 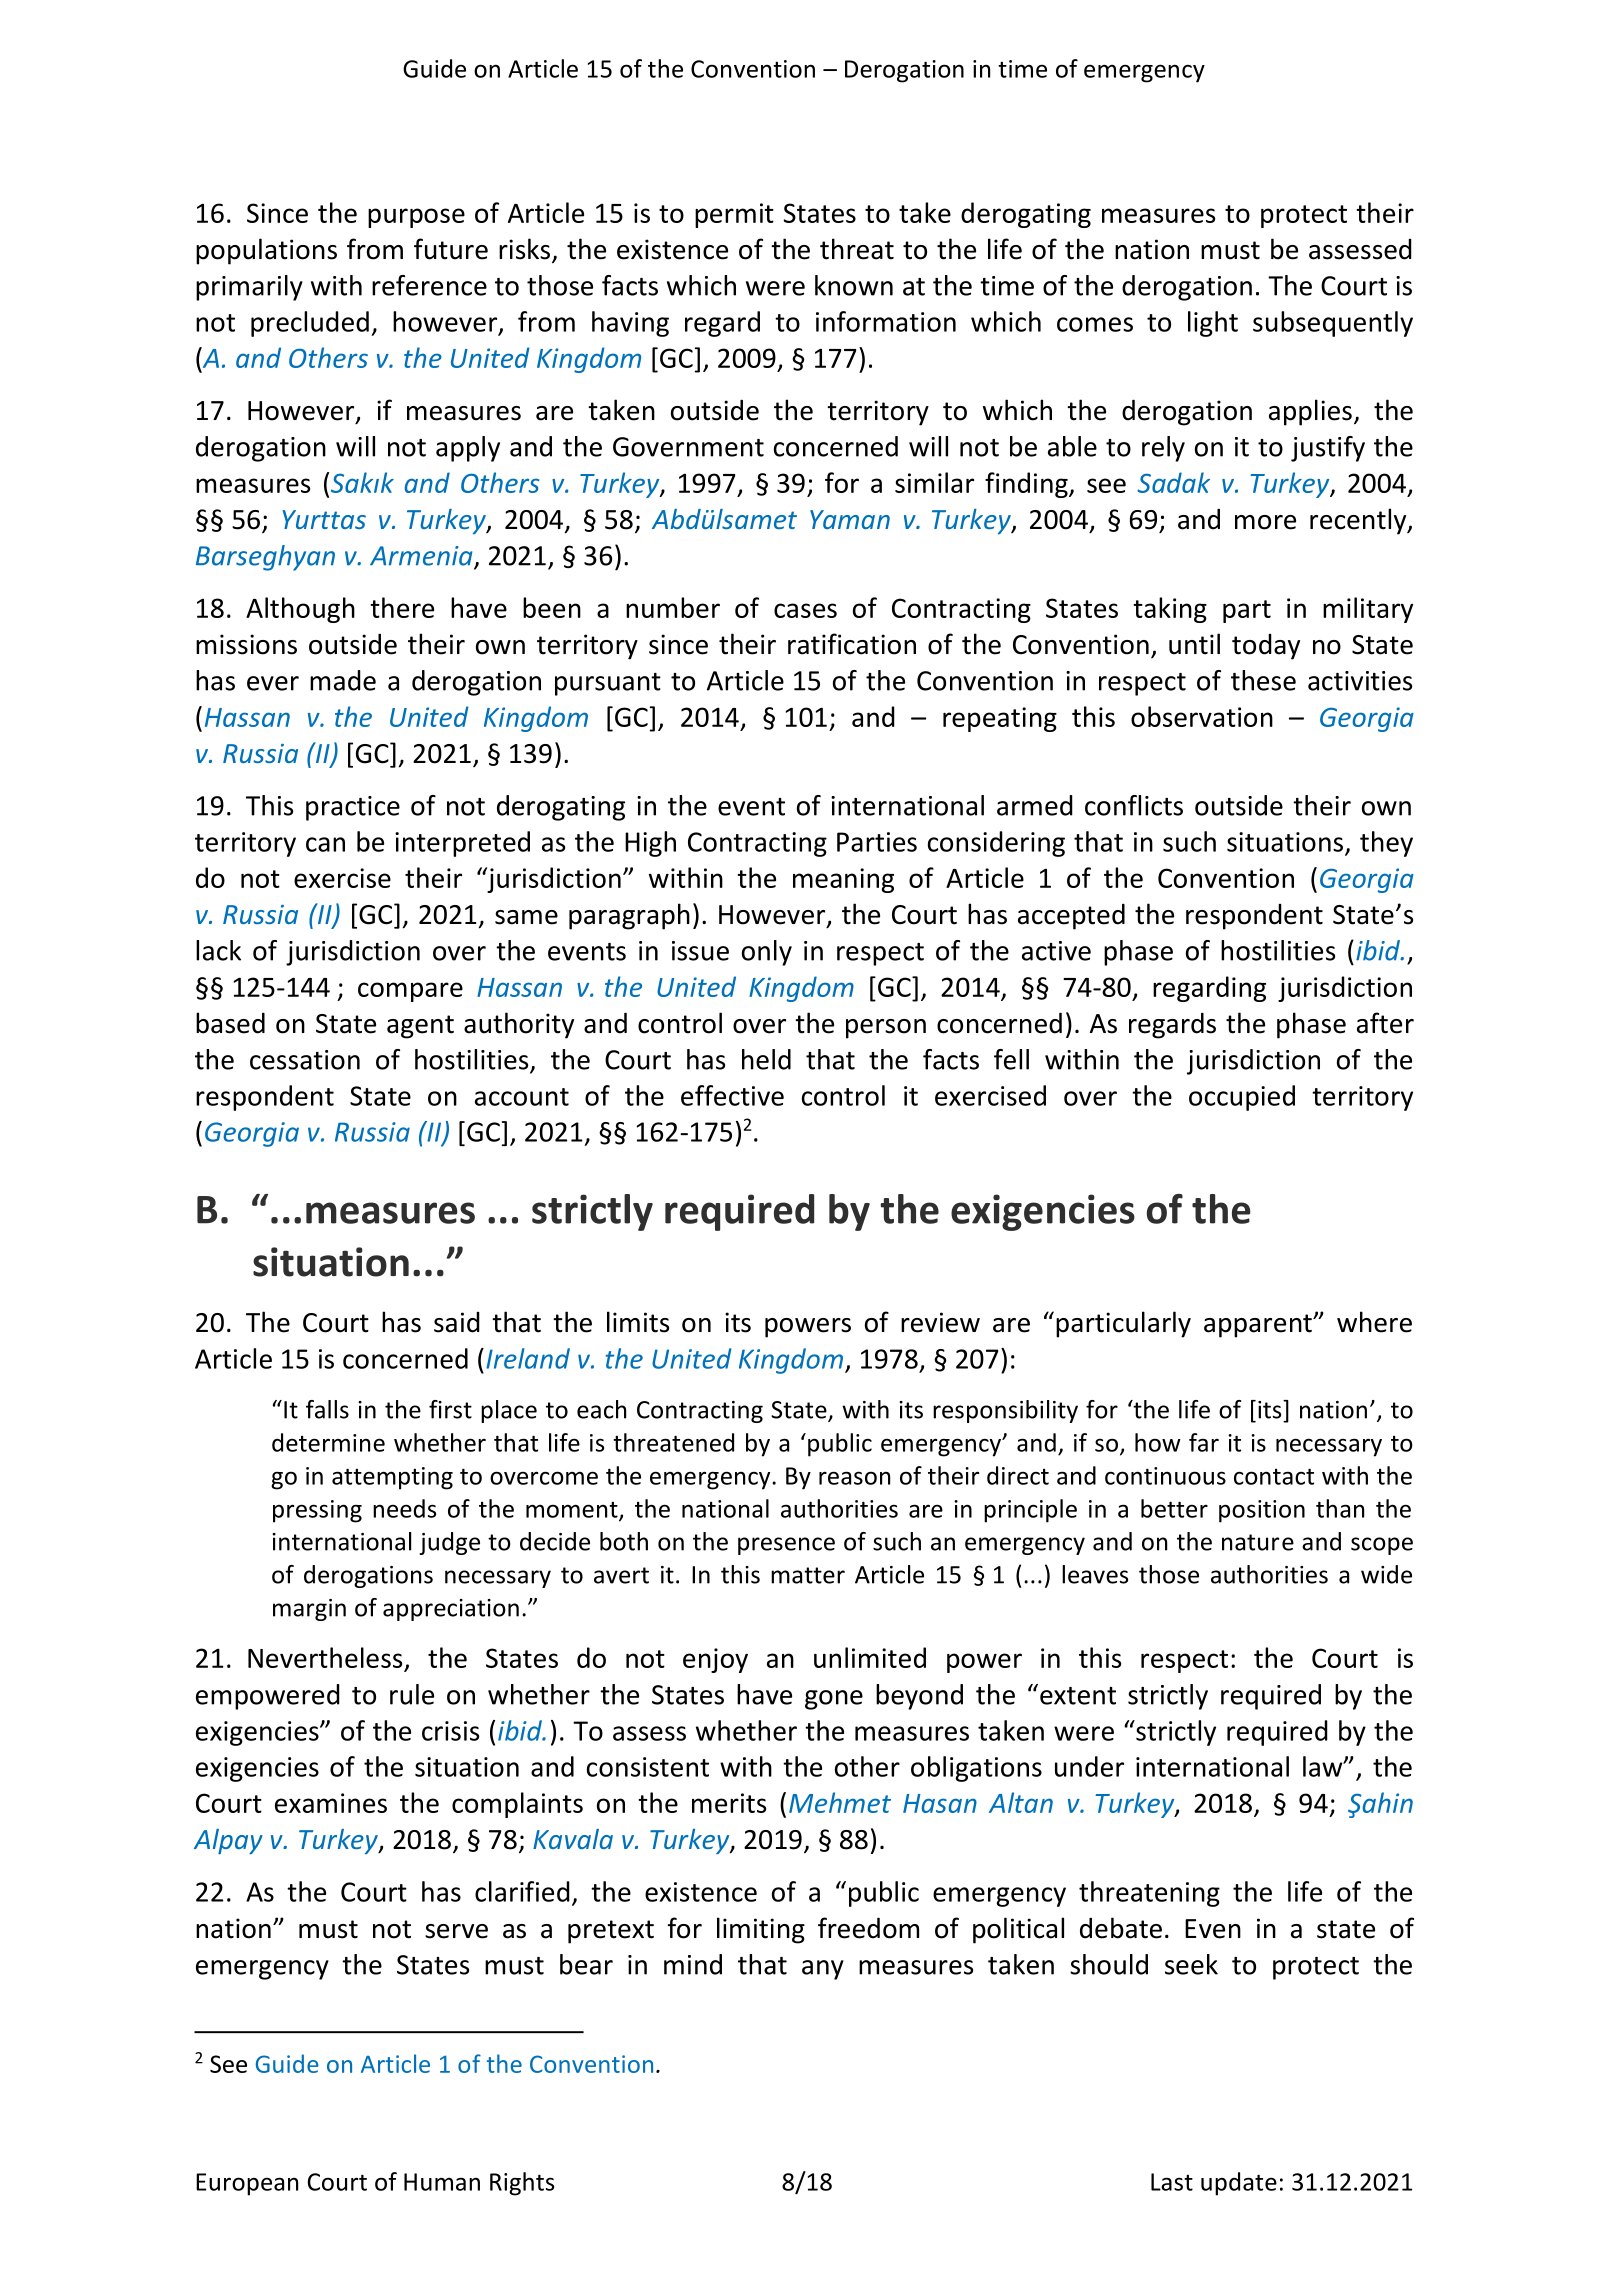 I want to click on Human, so click(x=442, y=2182).
